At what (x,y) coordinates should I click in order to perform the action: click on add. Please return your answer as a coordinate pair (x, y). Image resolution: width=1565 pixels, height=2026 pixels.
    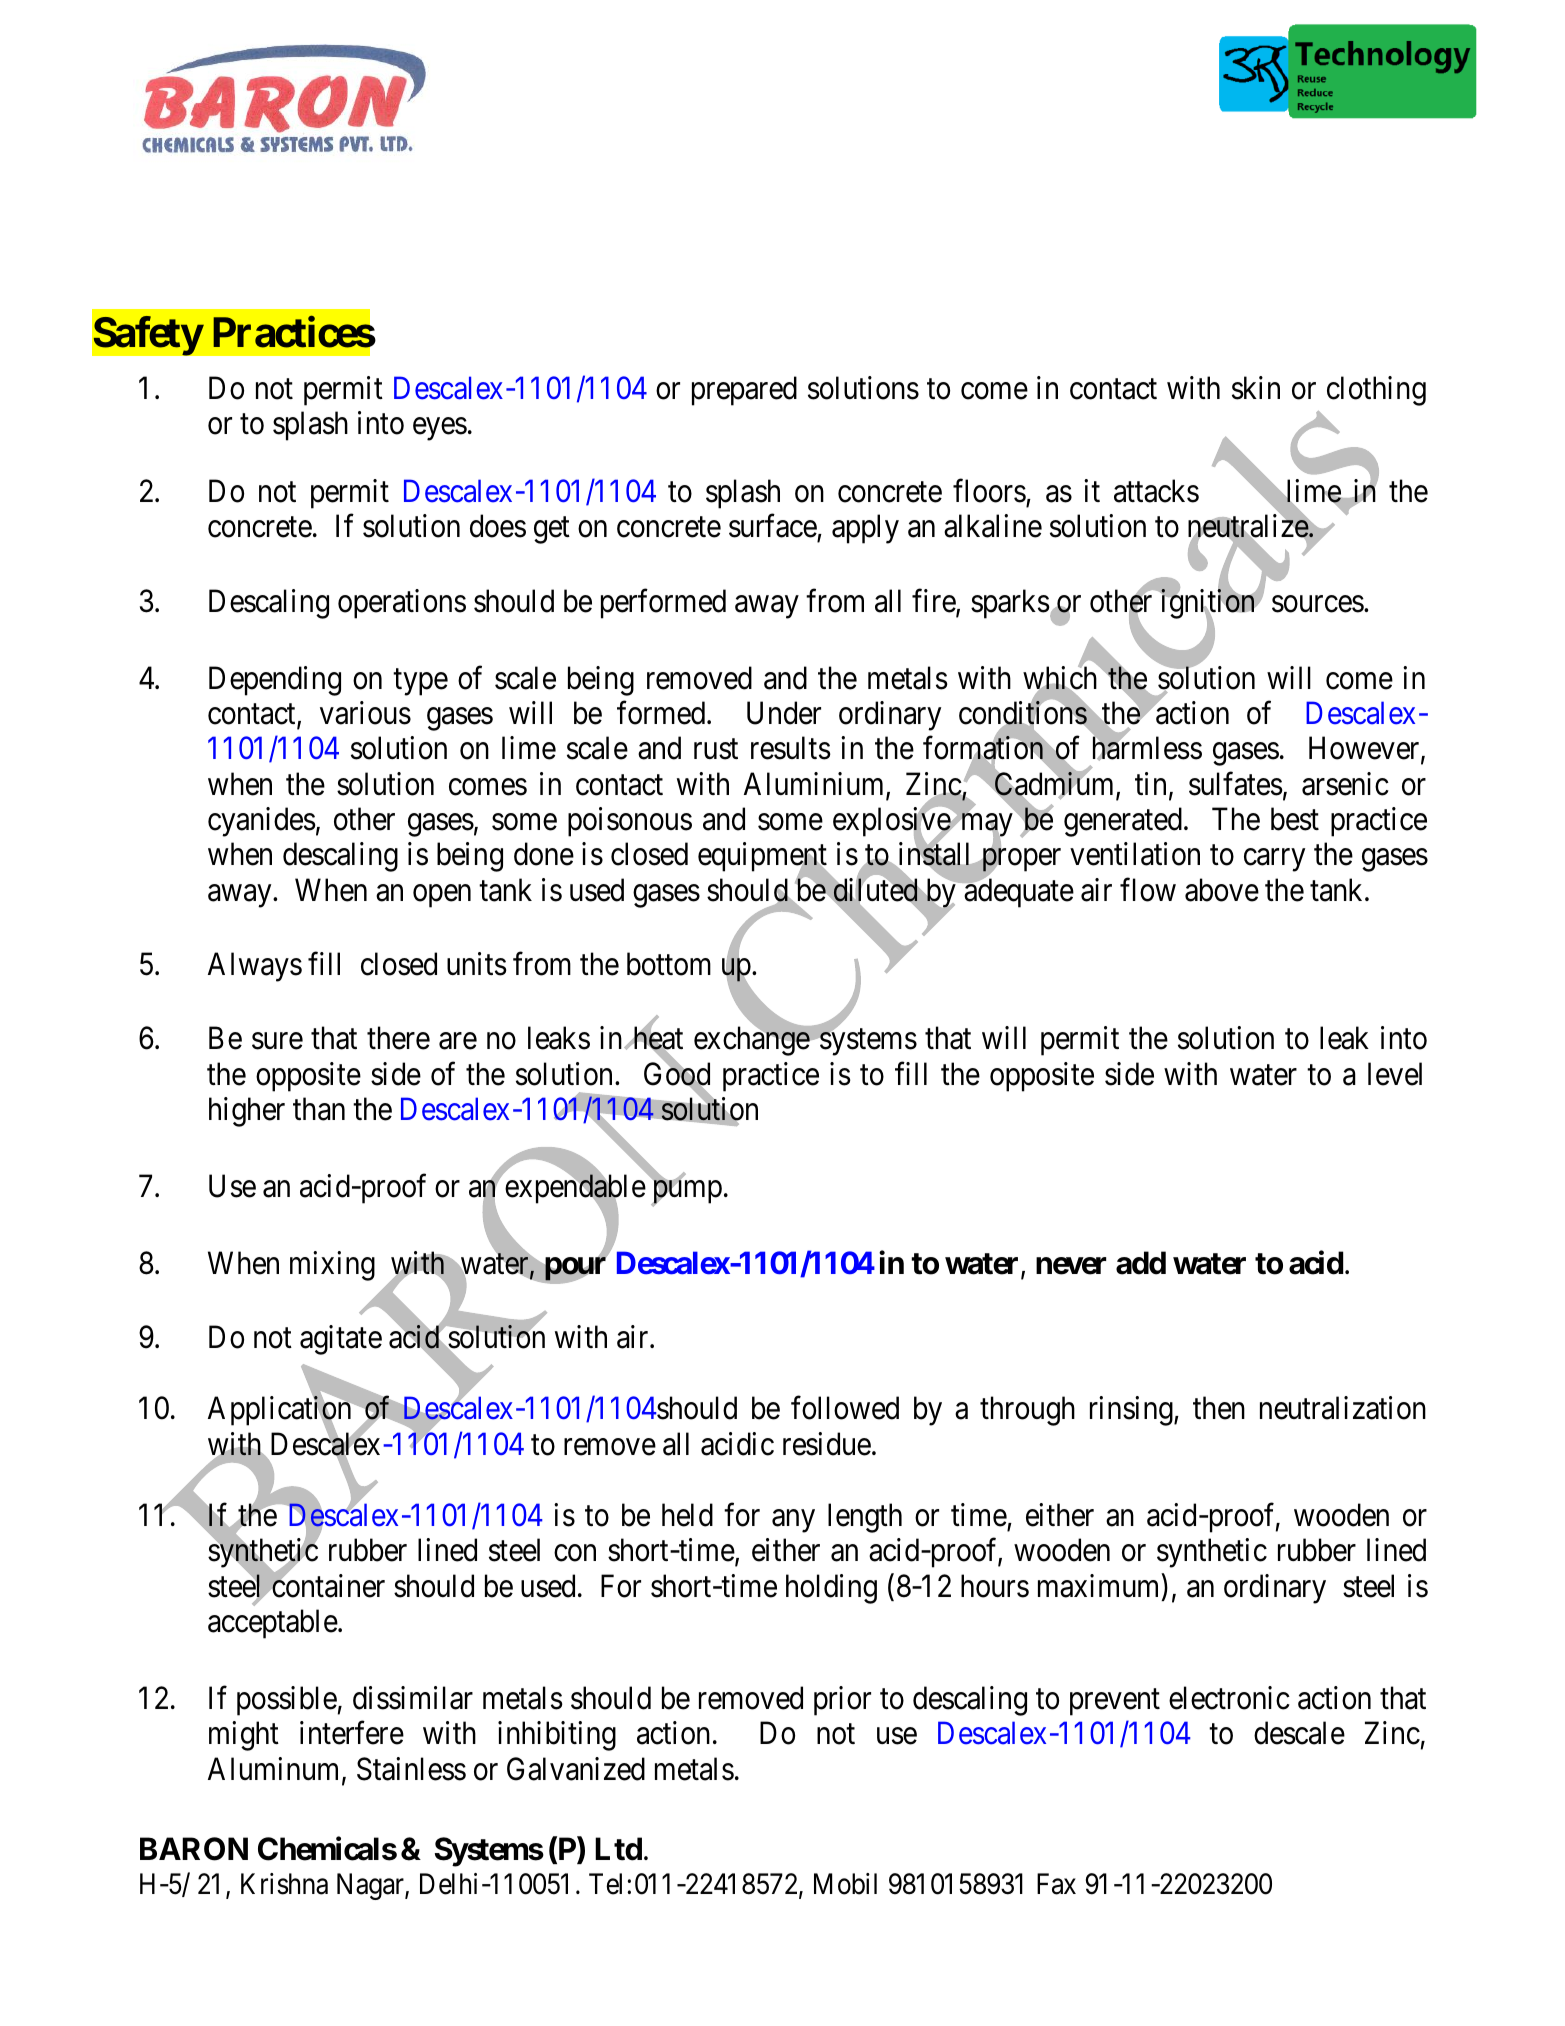
    Looking at the image, I should click on (1141, 1263).
